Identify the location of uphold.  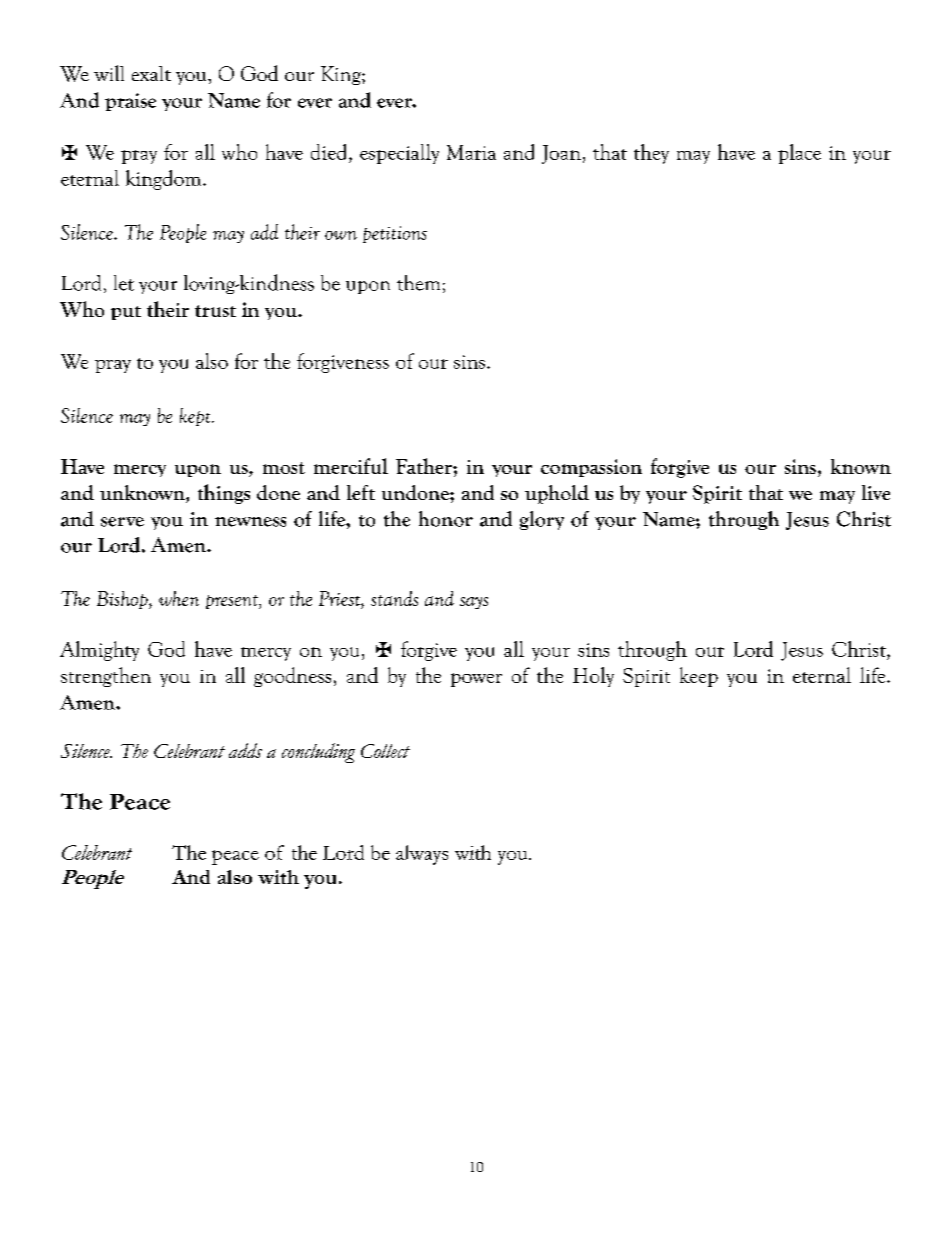
(557, 494).
